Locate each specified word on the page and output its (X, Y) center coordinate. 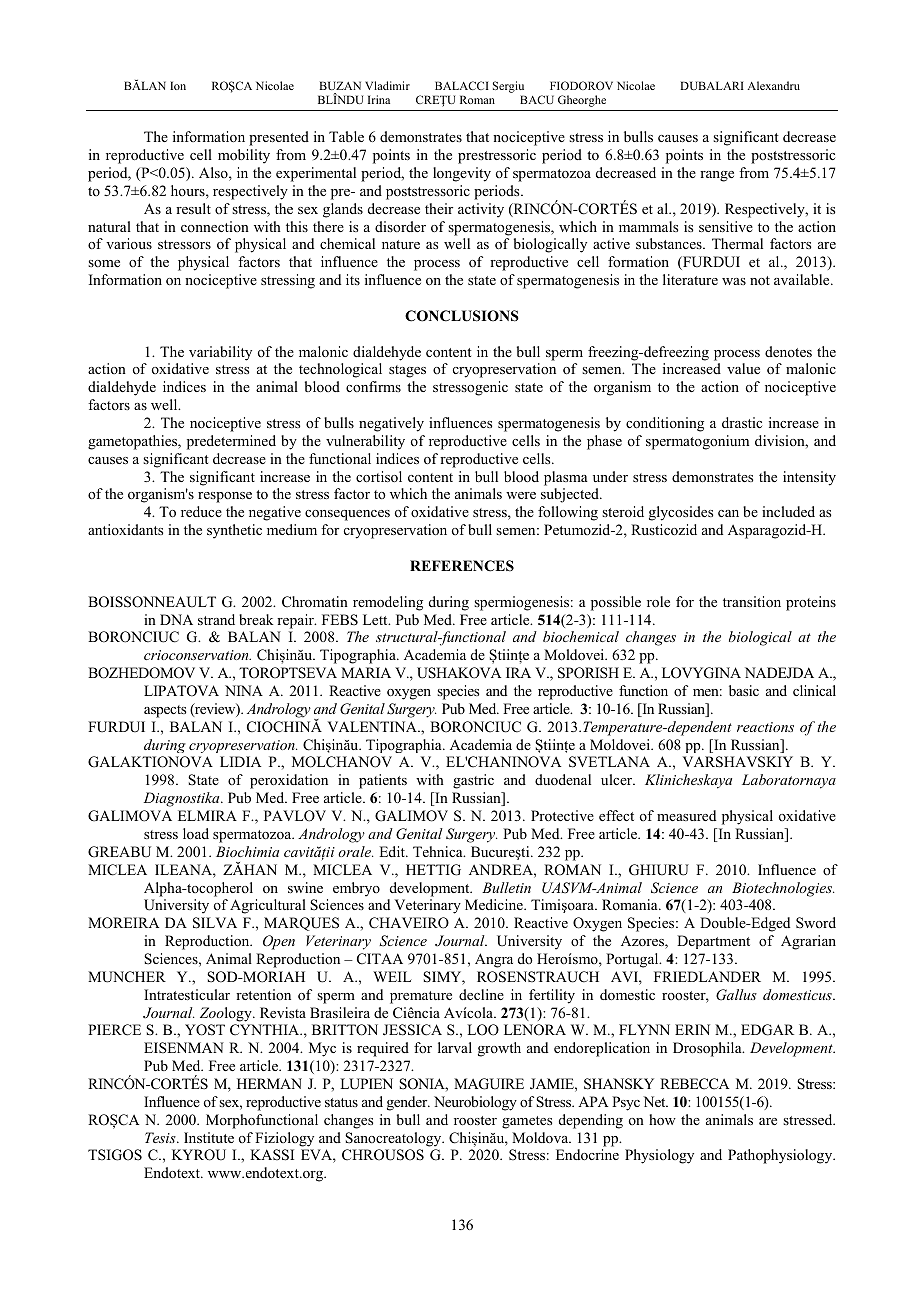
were (521, 495)
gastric (473, 781)
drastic (742, 422)
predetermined (231, 442)
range (717, 176)
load (196, 833)
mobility (244, 156)
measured (686, 815)
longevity (462, 174)
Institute (209, 1137)
